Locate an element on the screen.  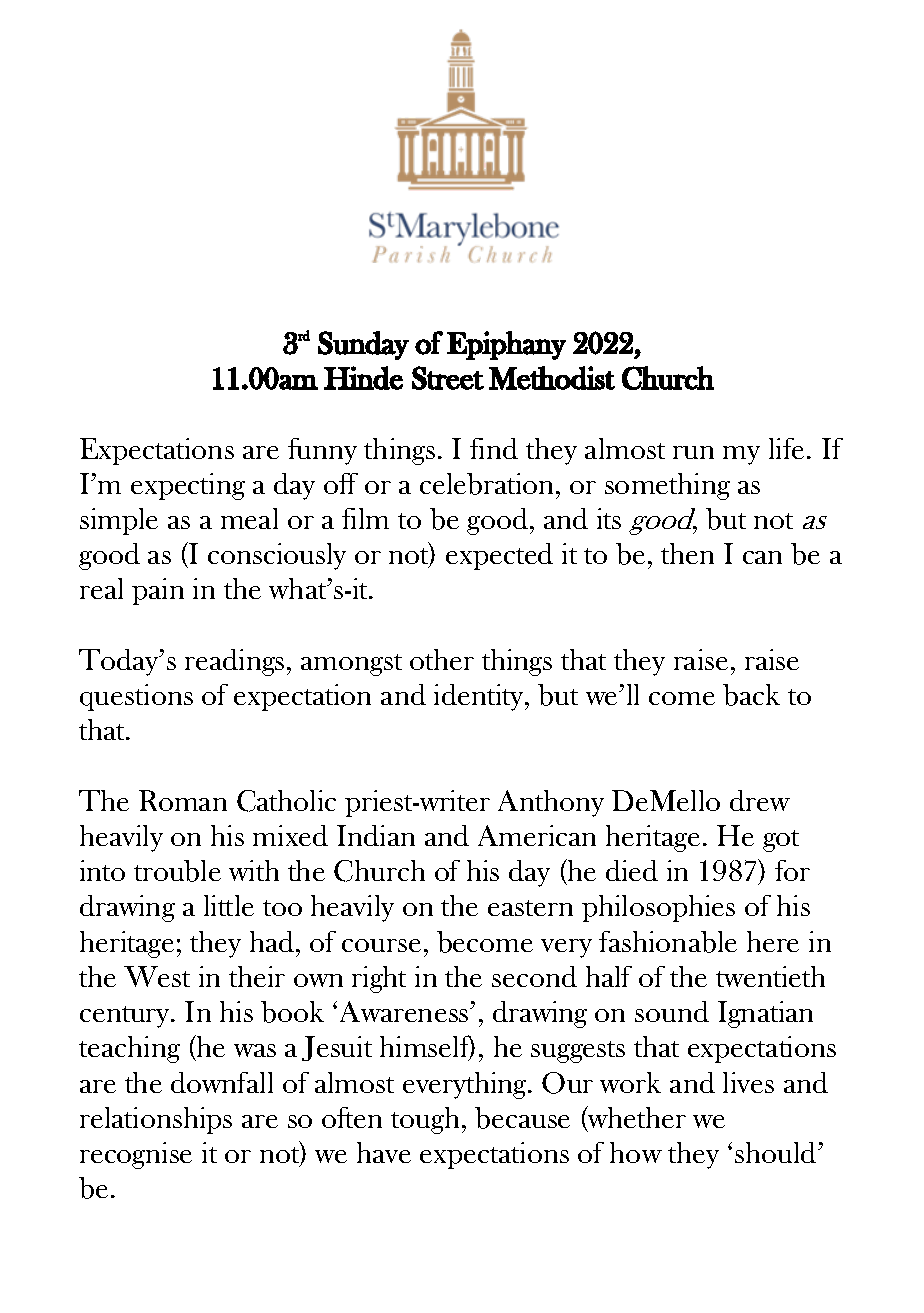
identity is located at coordinates (480, 697).
